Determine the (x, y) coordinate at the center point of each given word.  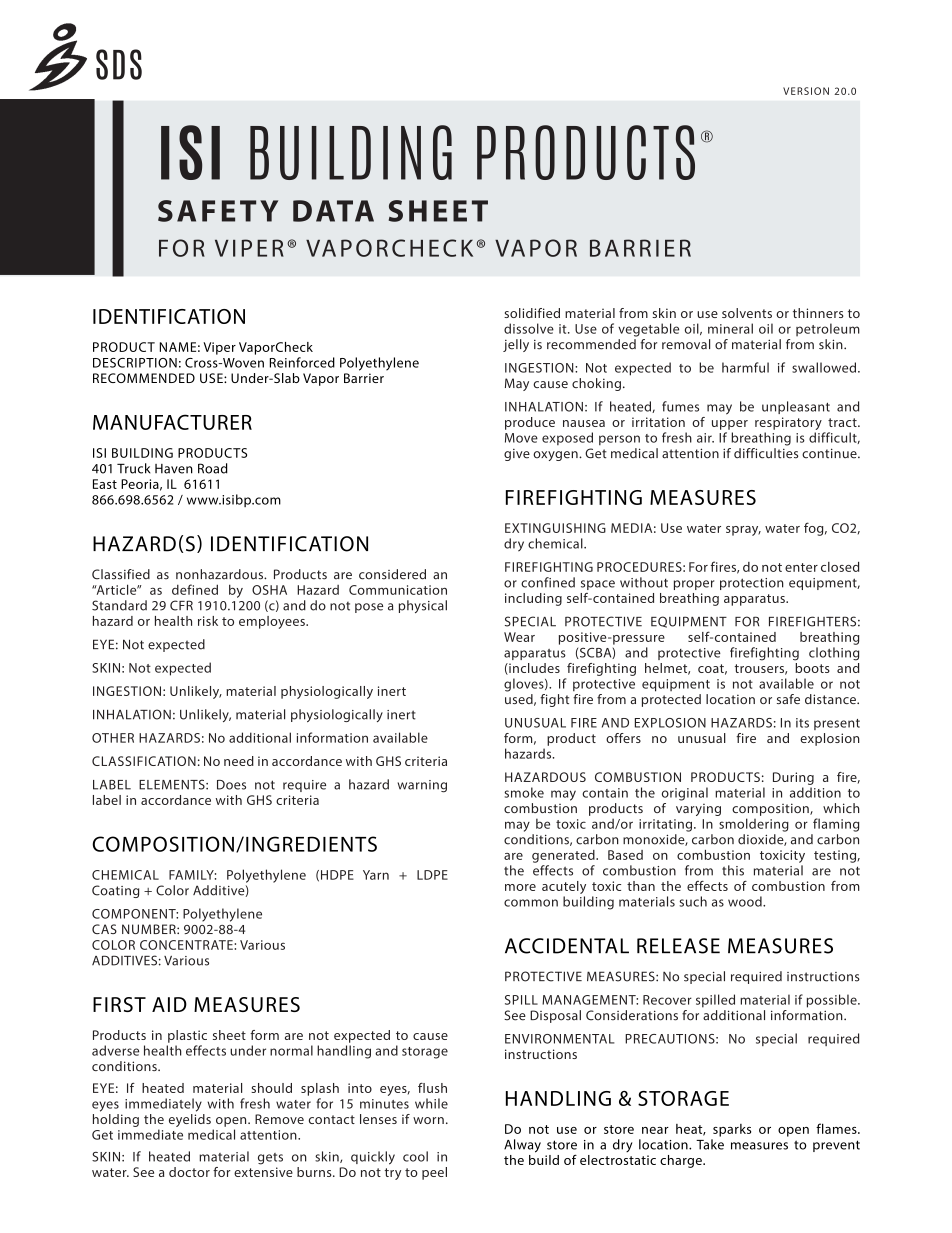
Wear (519, 637)
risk (208, 621)
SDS (119, 64)
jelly (516, 345)
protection (752, 584)
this (733, 870)
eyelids (190, 1120)
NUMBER (150, 929)
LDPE (432, 875)
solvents (747, 313)
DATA (333, 211)
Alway (522, 1146)
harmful (745, 367)
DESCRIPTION (135, 363)
